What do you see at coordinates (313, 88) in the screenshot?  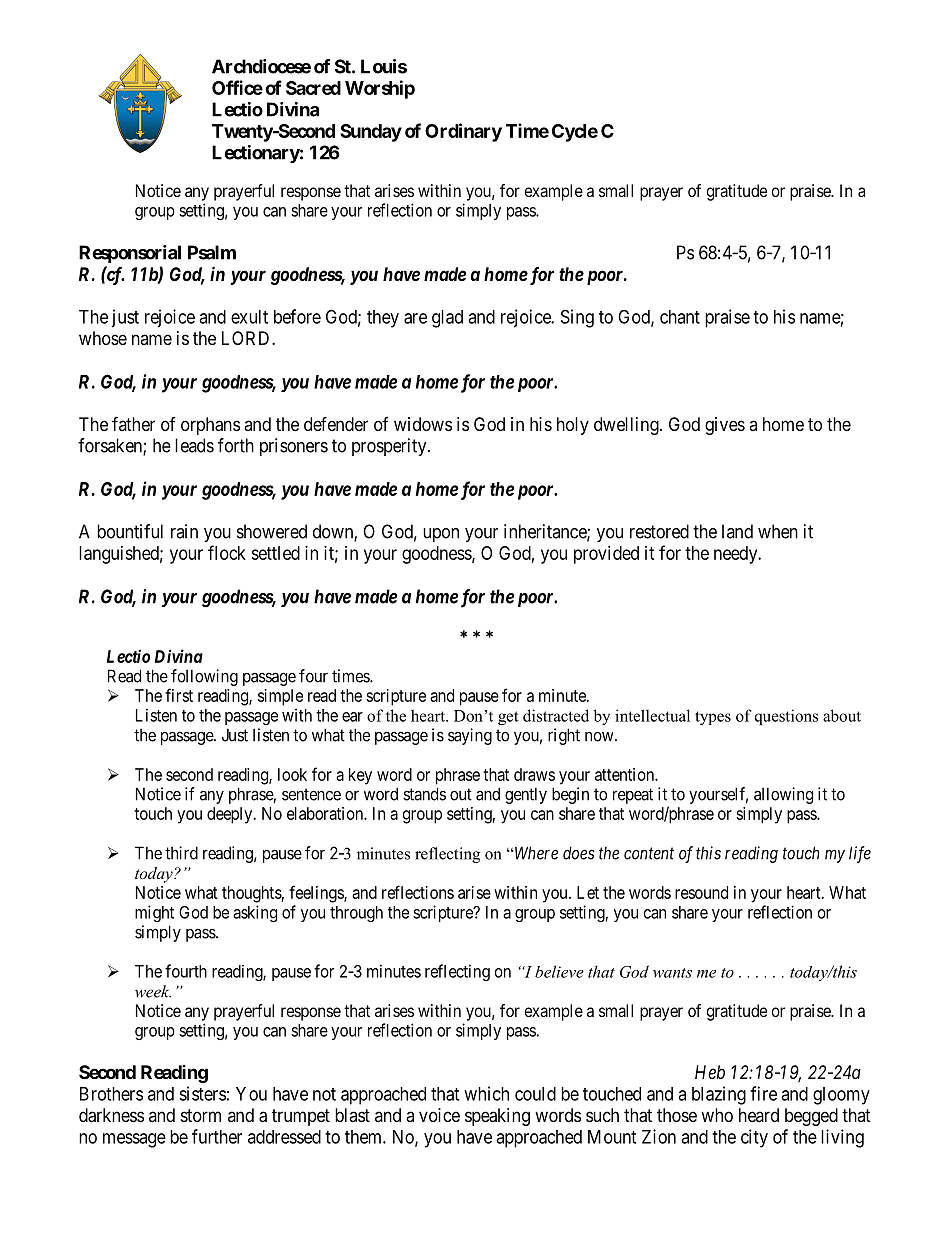 I see `Sacred` at bounding box center [313, 88].
